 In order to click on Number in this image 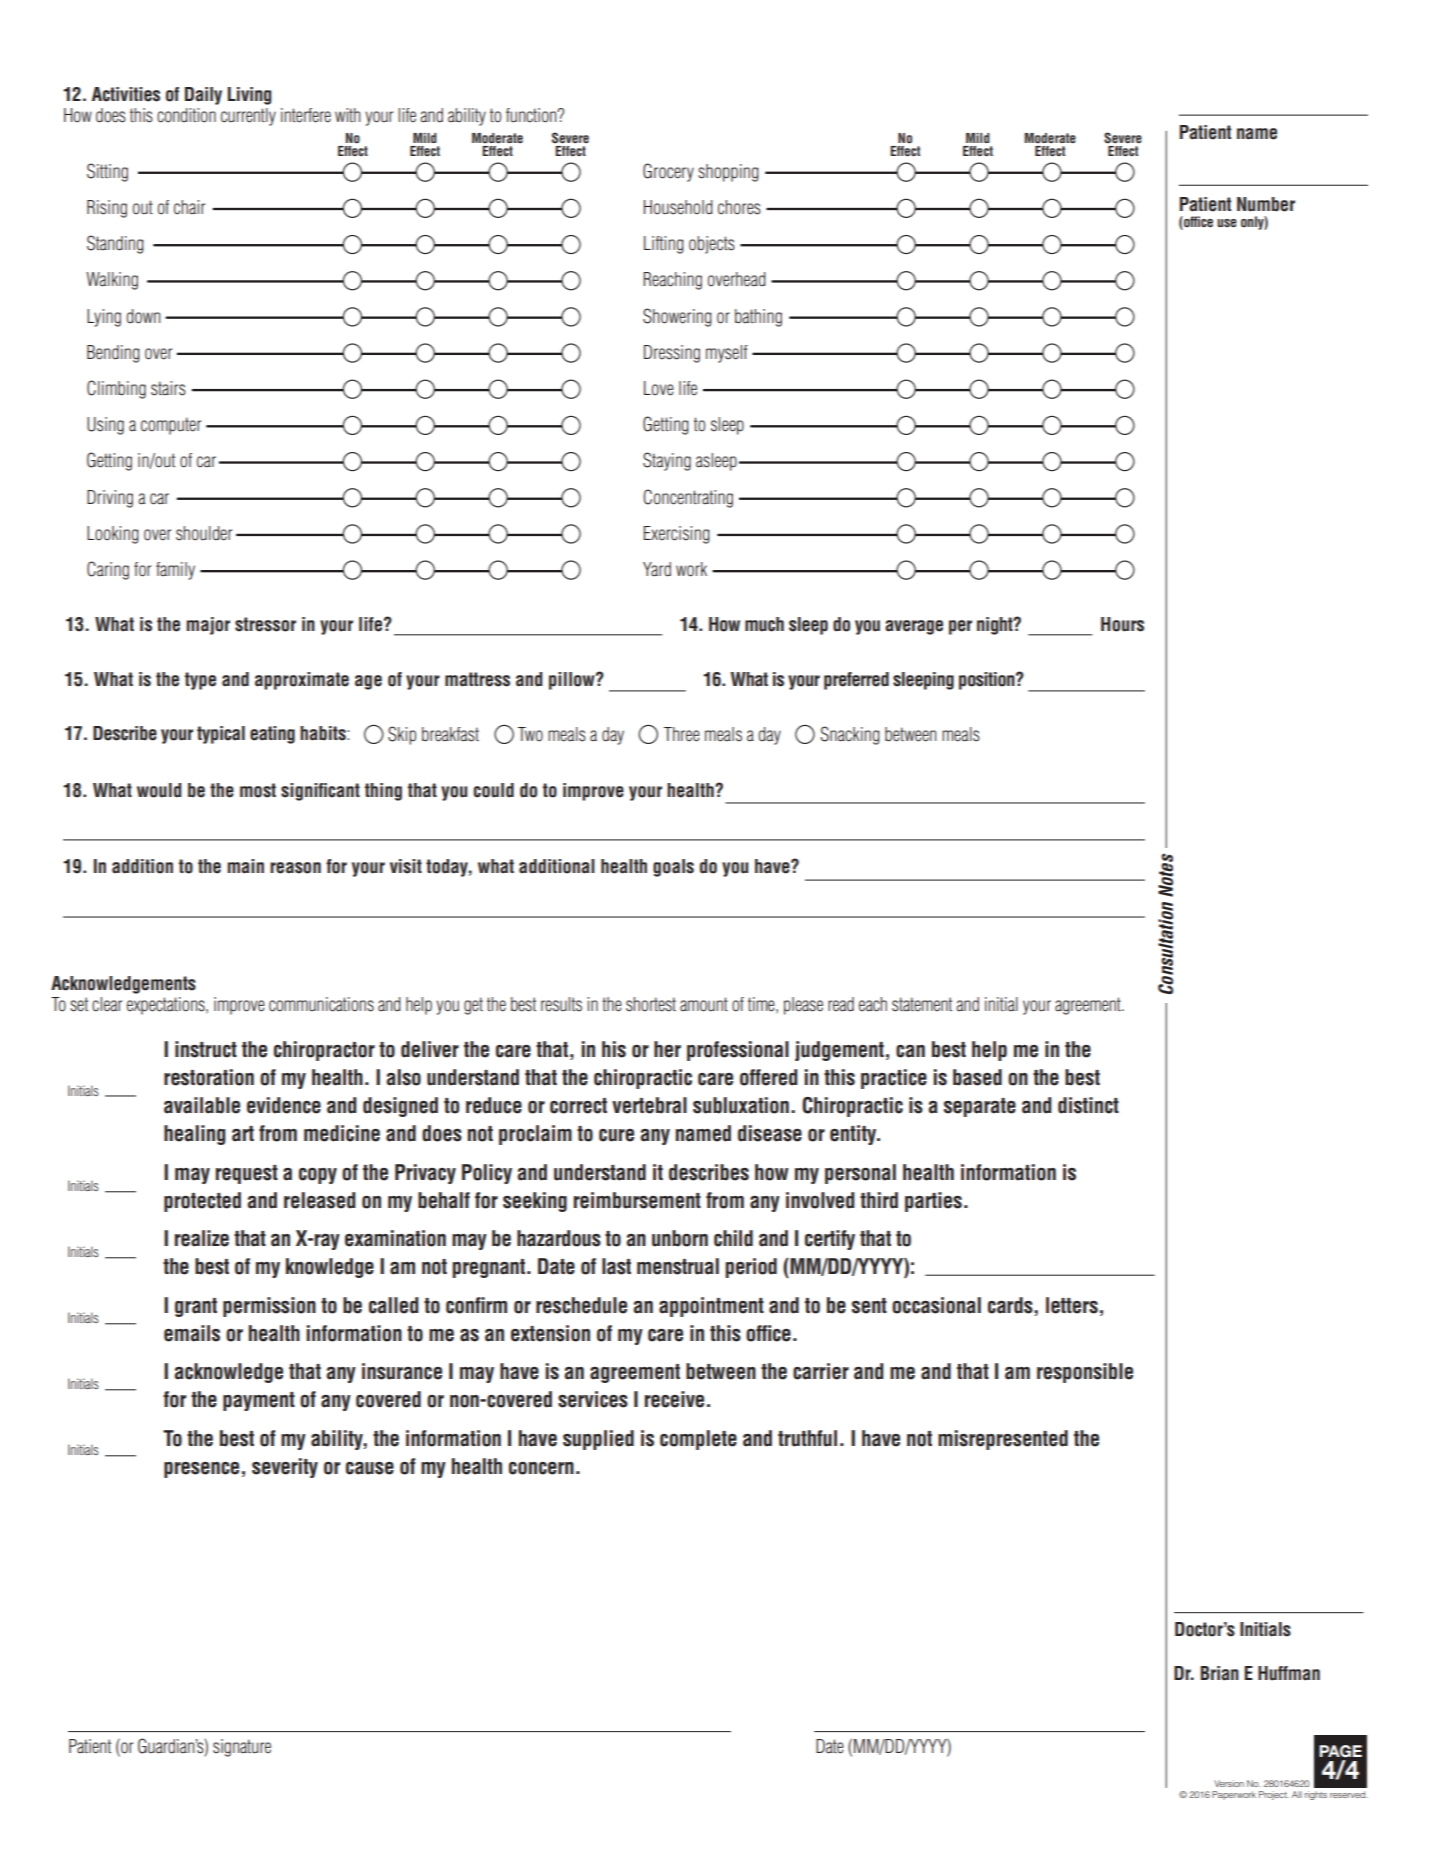, I will do `click(1266, 204)`.
